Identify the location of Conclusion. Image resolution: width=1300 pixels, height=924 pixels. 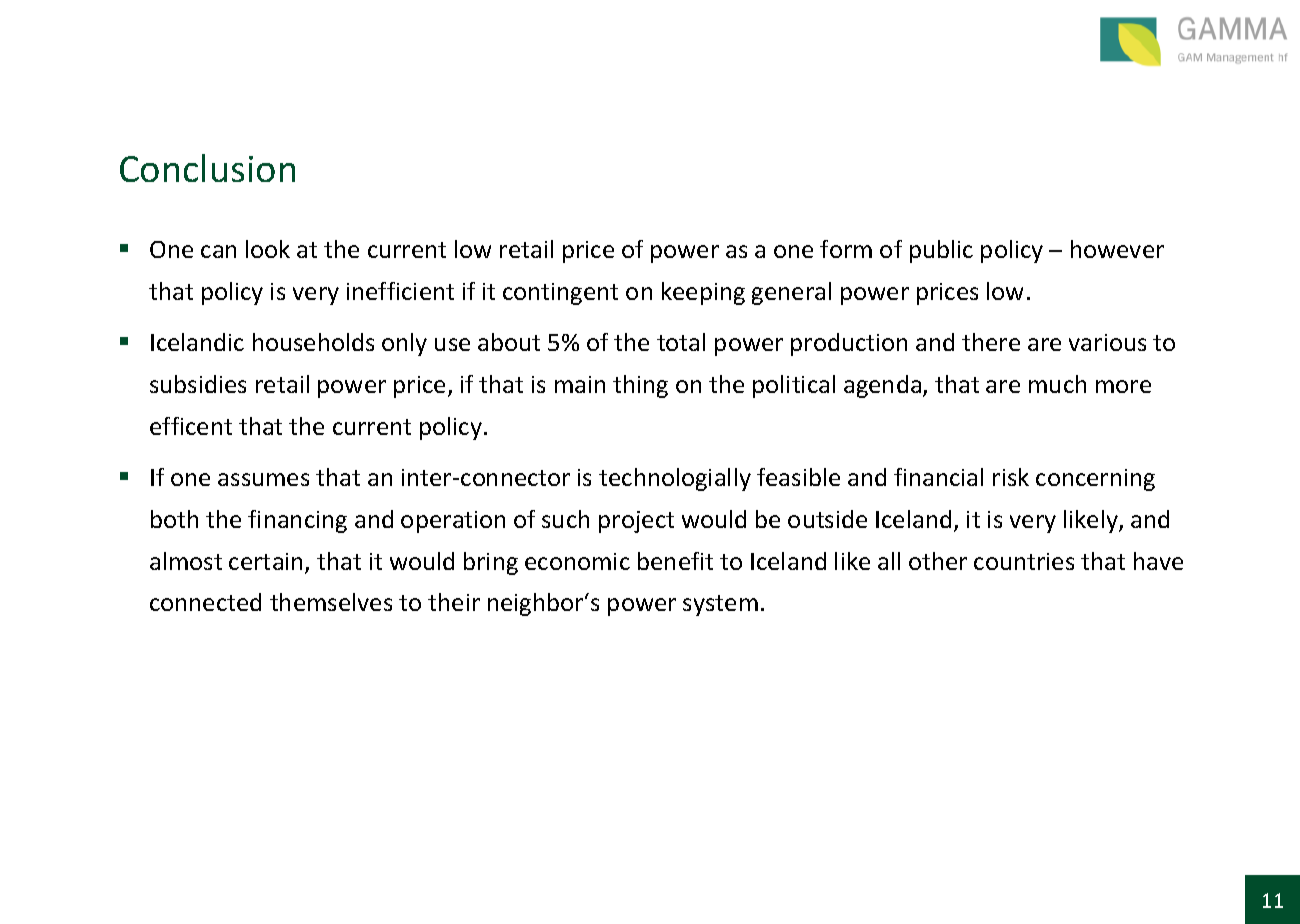
(207, 168).
